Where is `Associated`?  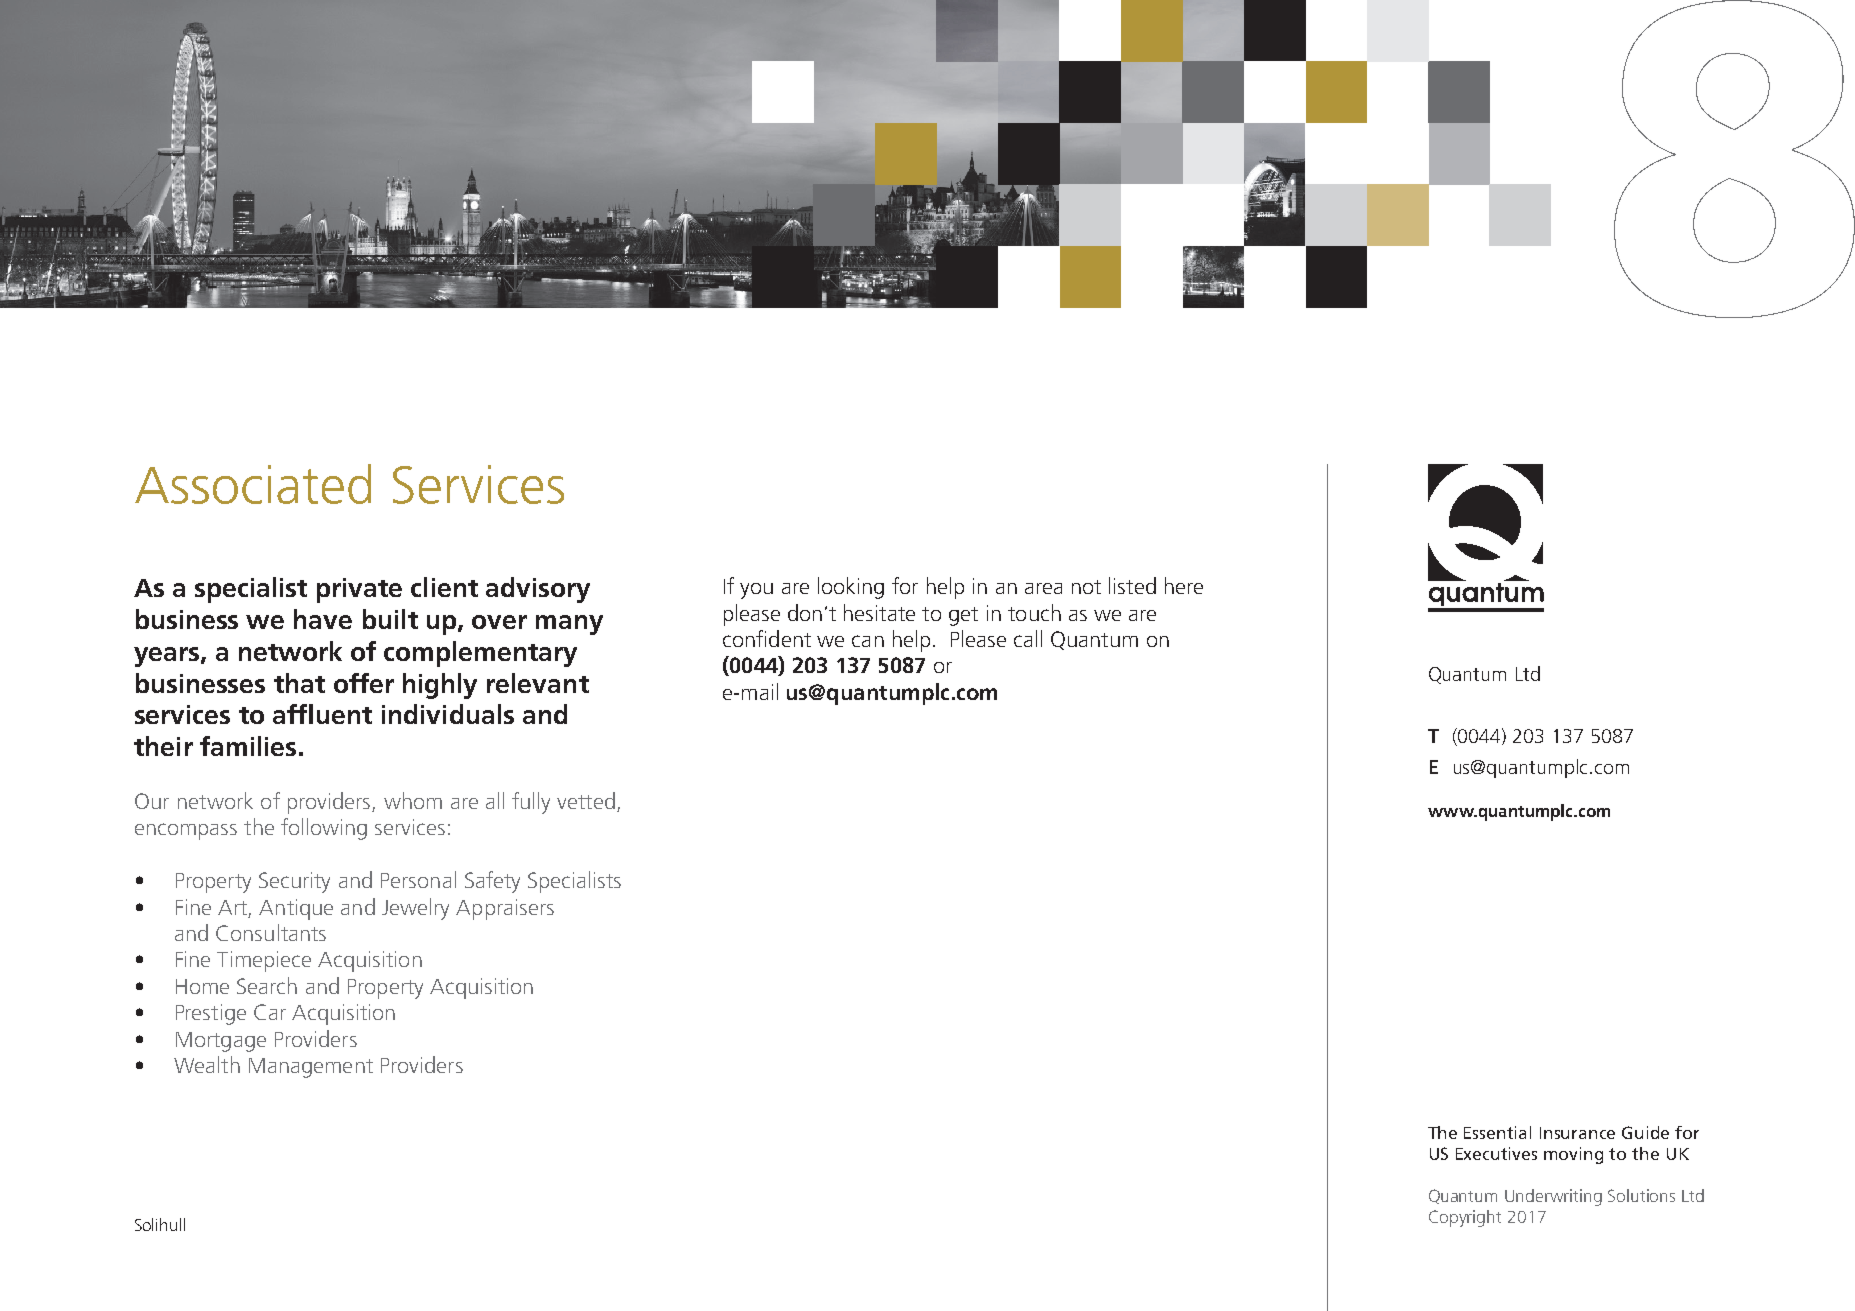
Associated is located at coordinates (253, 484).
